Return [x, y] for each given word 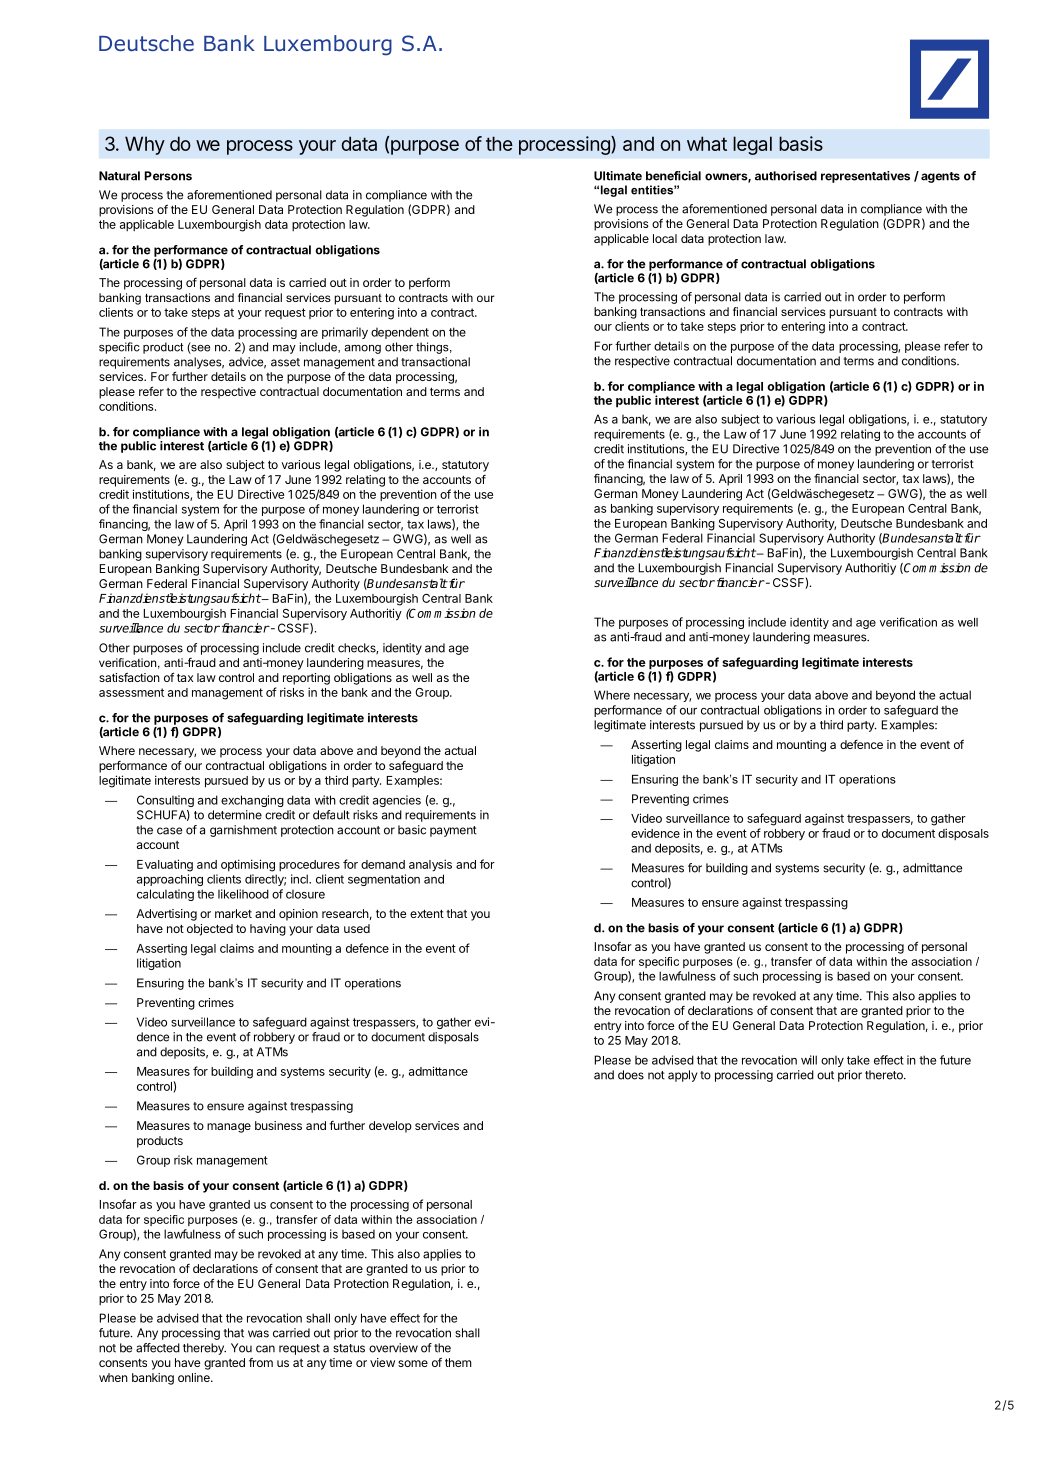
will [809, 1060]
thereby [204, 1349]
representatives [865, 177]
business [278, 1125]
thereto [885, 1075]
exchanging [252, 801]
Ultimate [618, 176]
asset [285, 362]
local [665, 238]
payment [453, 831]
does [631, 1075]
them [458, 1362]
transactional [435, 362]
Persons [168, 176]
